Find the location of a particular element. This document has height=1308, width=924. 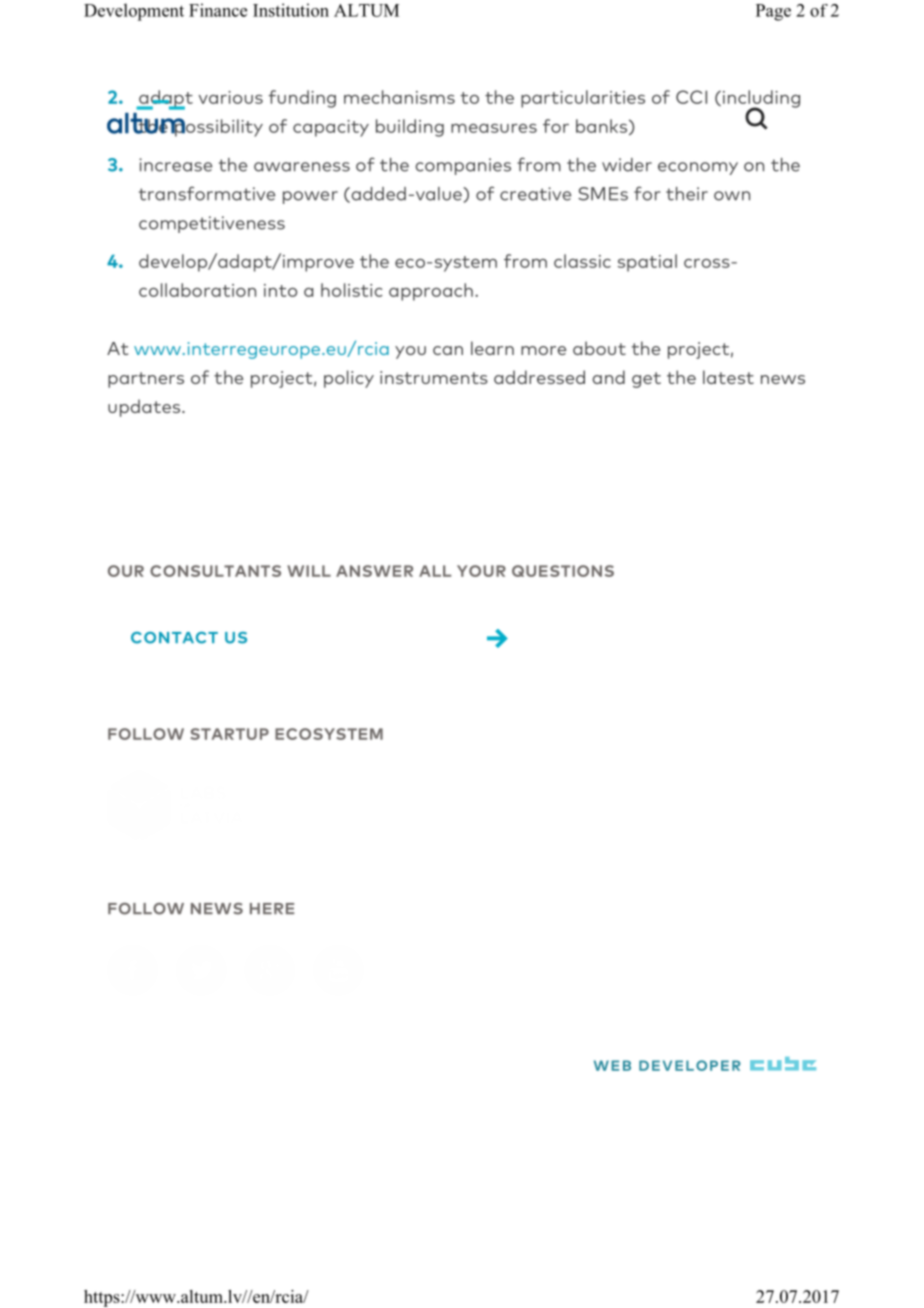

HERE is located at coordinates (272, 908).
